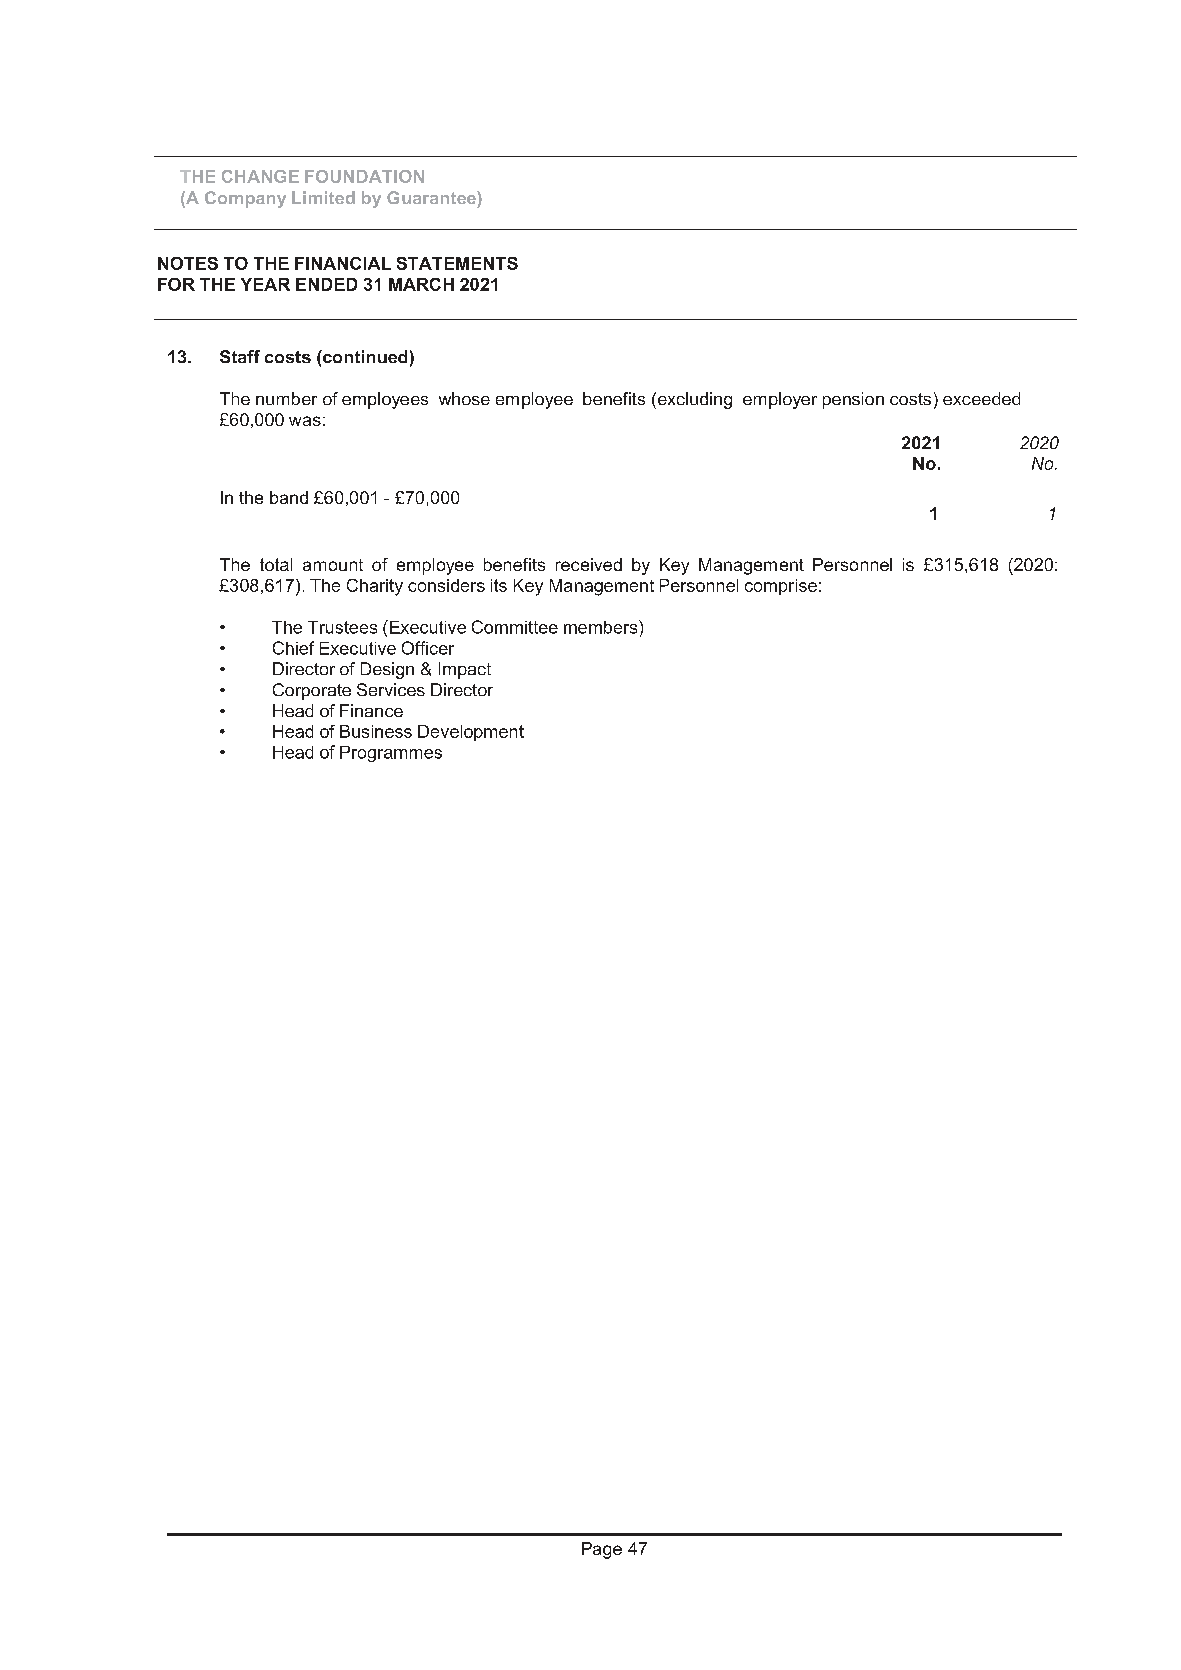 This image has width=1181, height=1670. Describe the element at coordinates (781, 587) in the image. I see `comprise` at that location.
